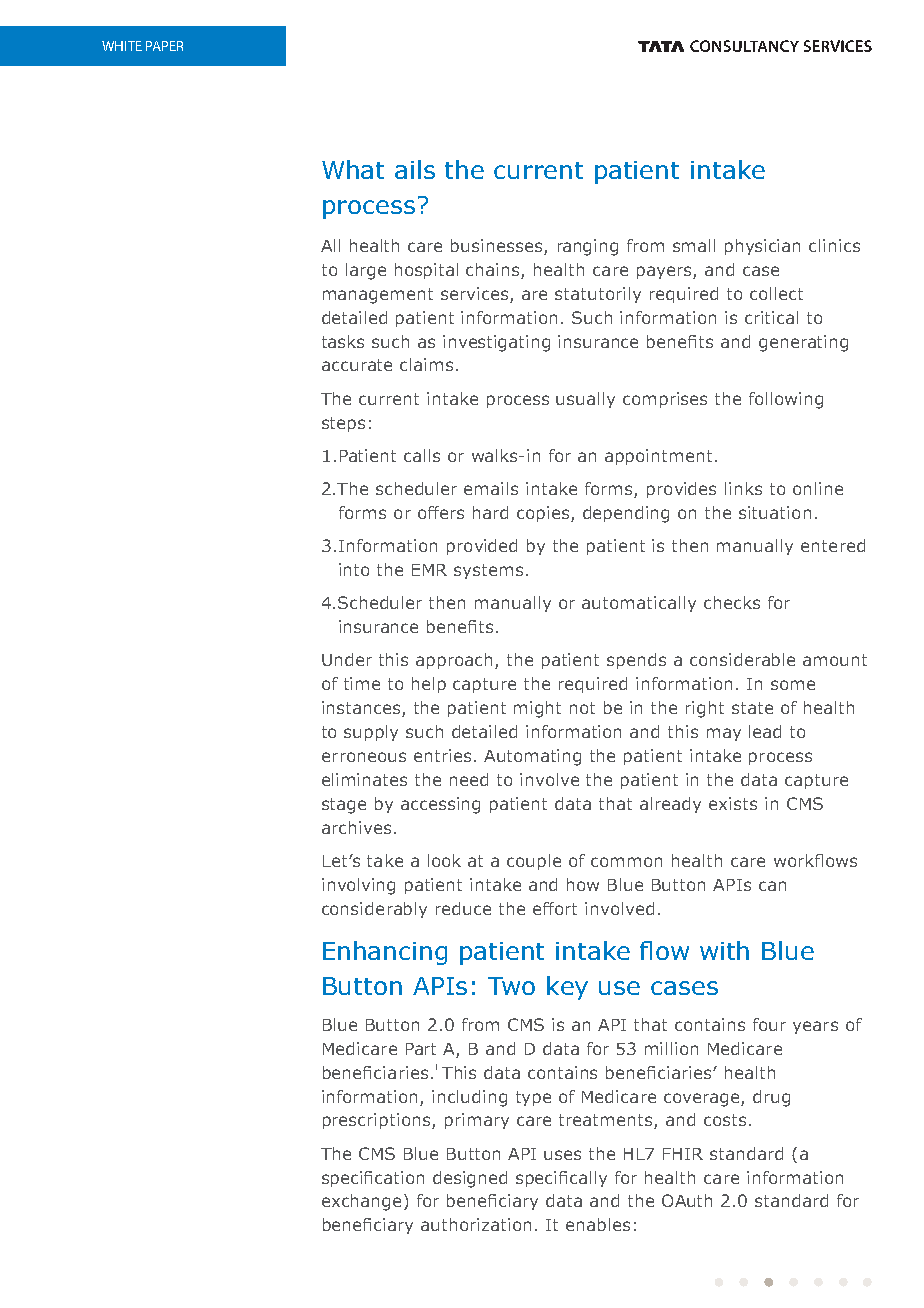 Image resolution: width=924 pixels, height=1308 pixels. I want to click on designed, so click(470, 1179).
